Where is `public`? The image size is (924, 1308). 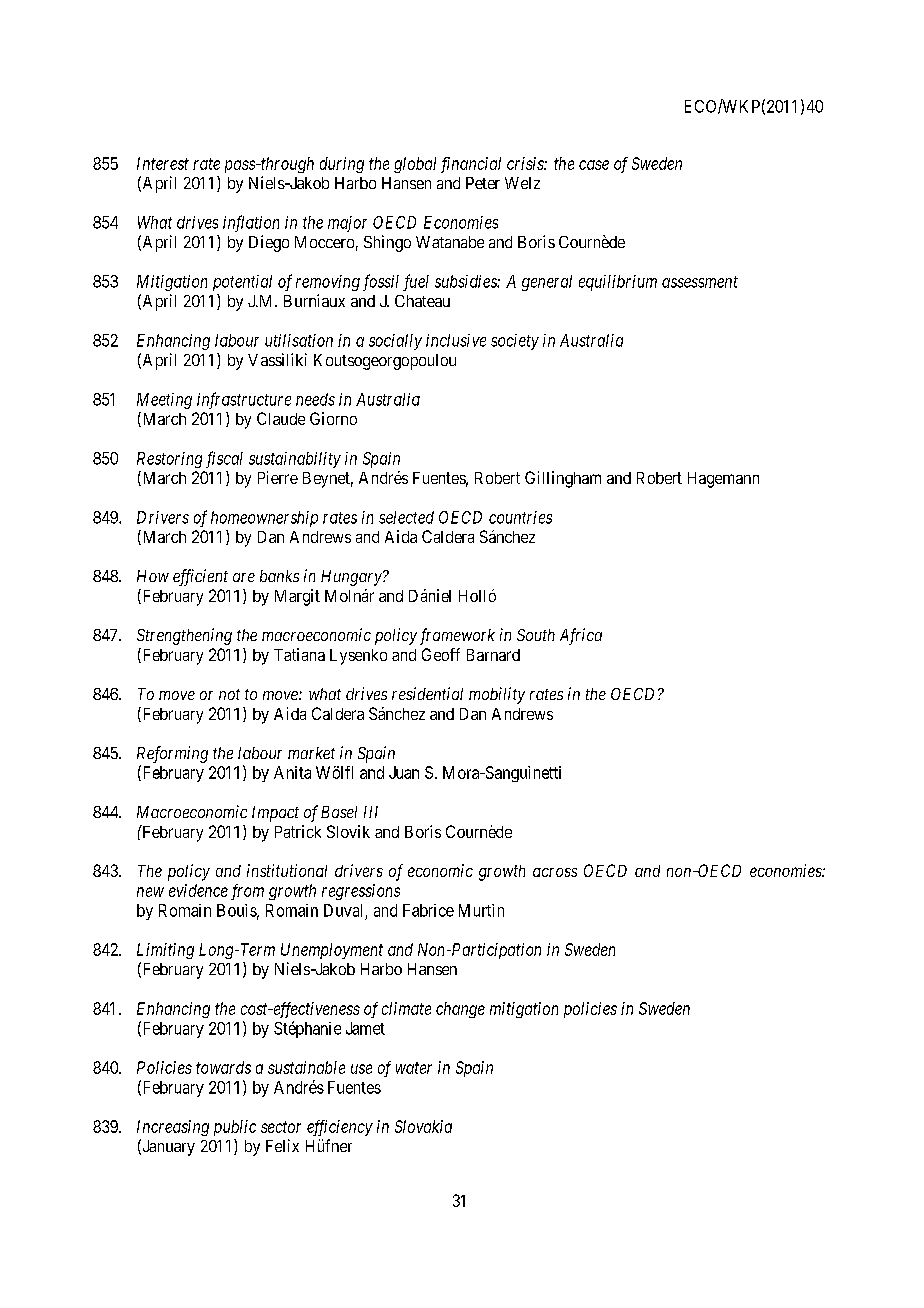
public is located at coordinates (235, 1128).
